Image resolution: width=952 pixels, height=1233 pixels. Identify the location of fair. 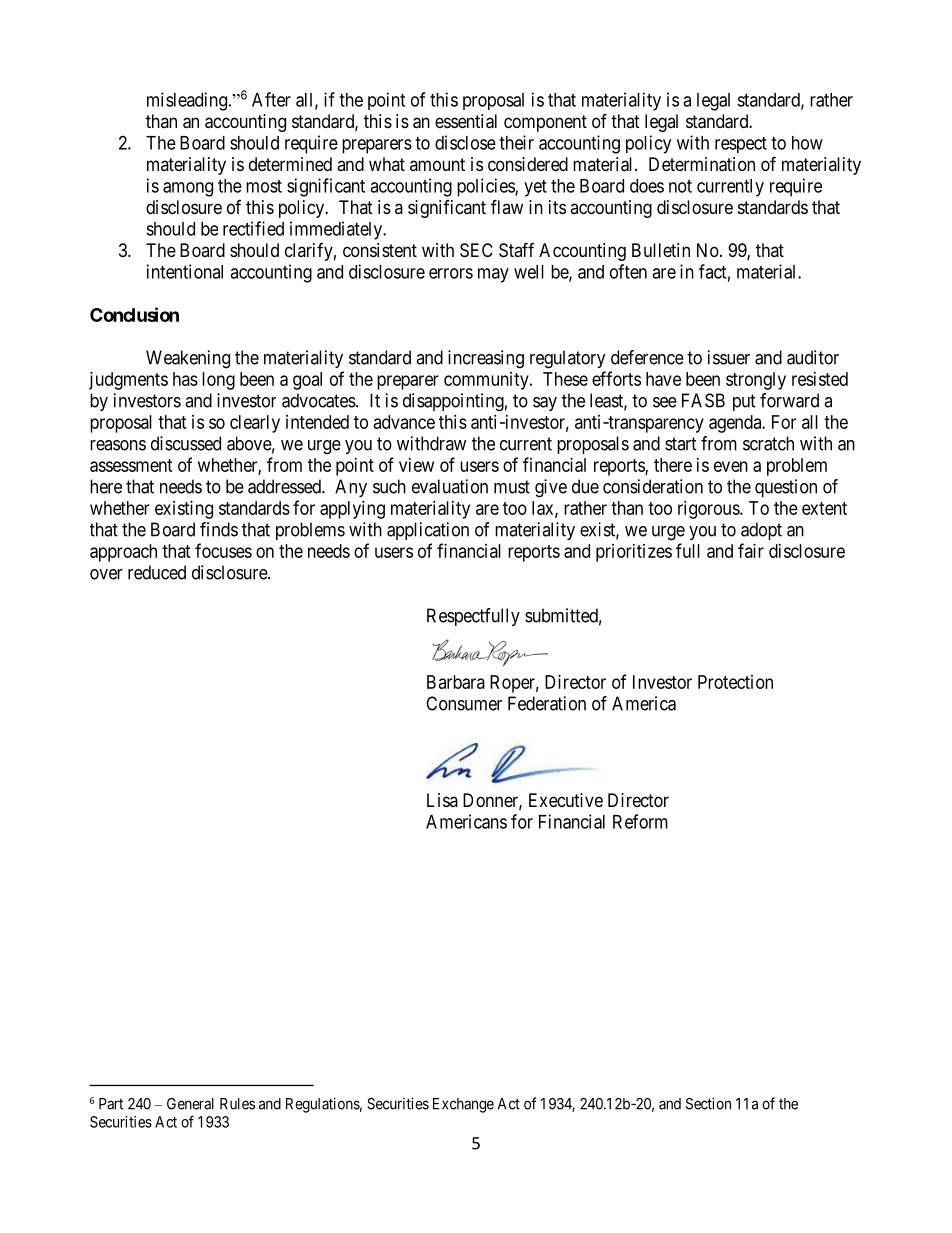
(751, 550).
